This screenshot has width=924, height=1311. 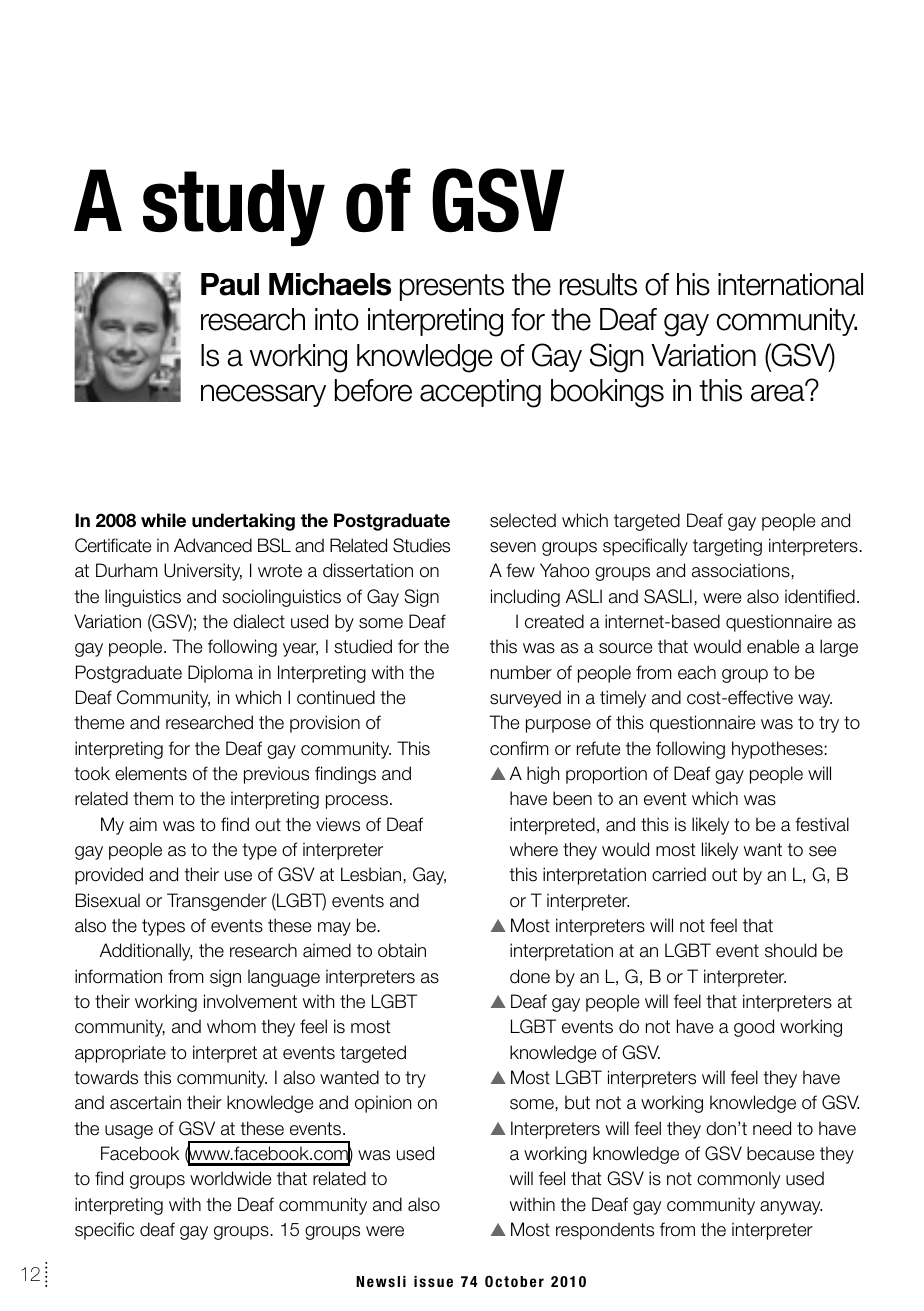 I want to click on INTERNATIONAL, so click(x=790, y=284).
